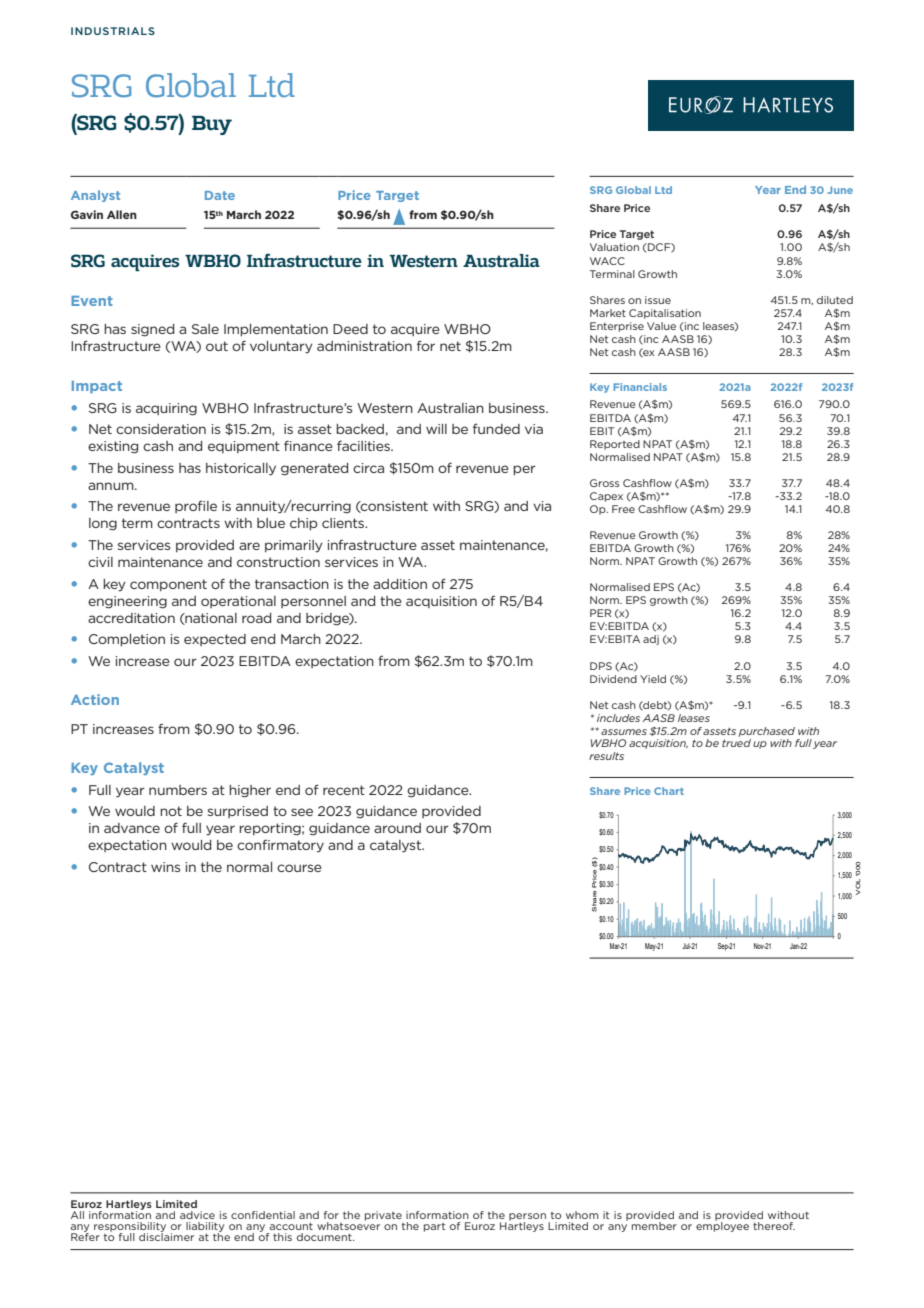  What do you see at coordinates (113, 31) in the document?
I see `INDUSTRIALS` at bounding box center [113, 31].
